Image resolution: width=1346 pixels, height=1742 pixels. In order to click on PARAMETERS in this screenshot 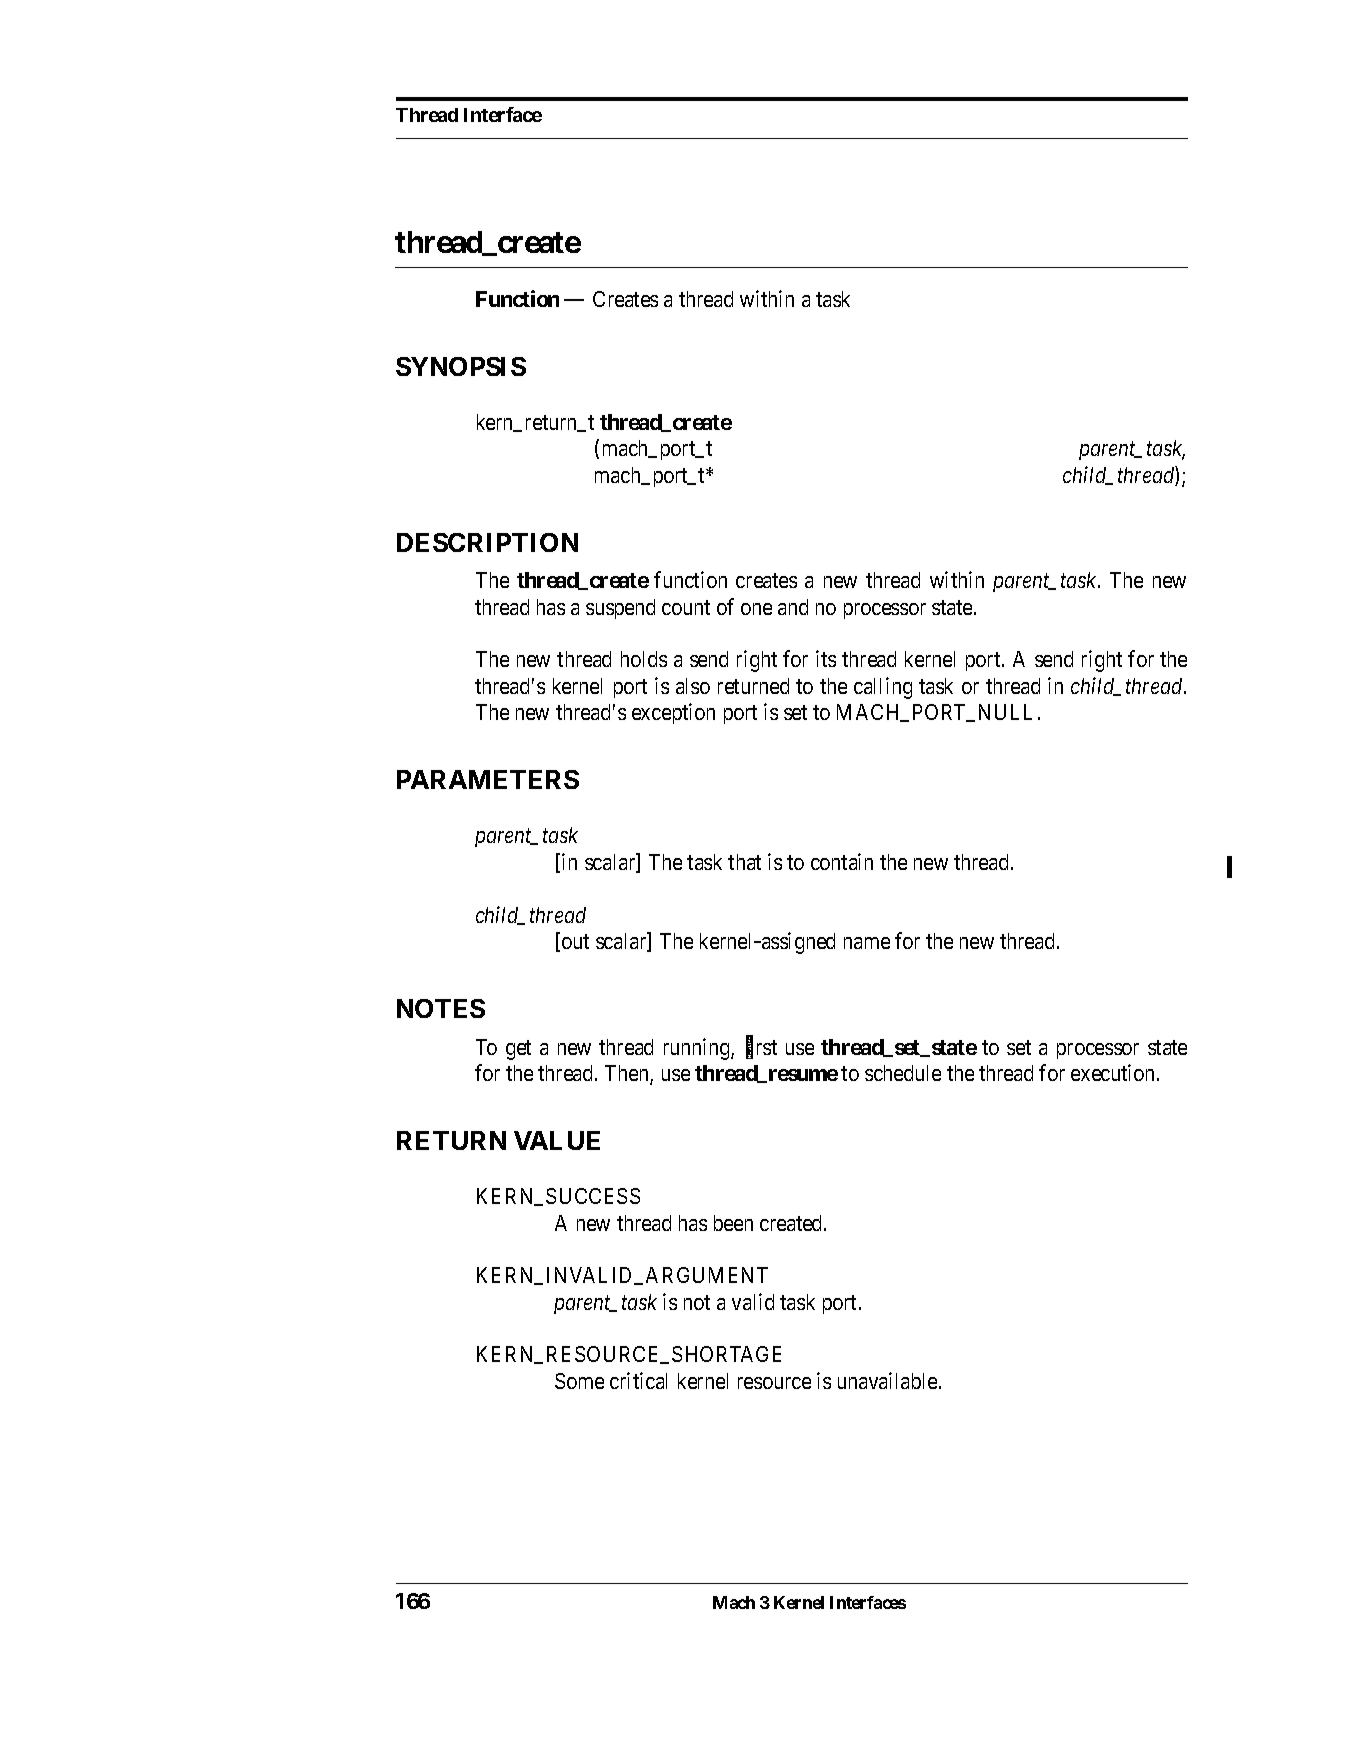, I will do `click(488, 779)`.
